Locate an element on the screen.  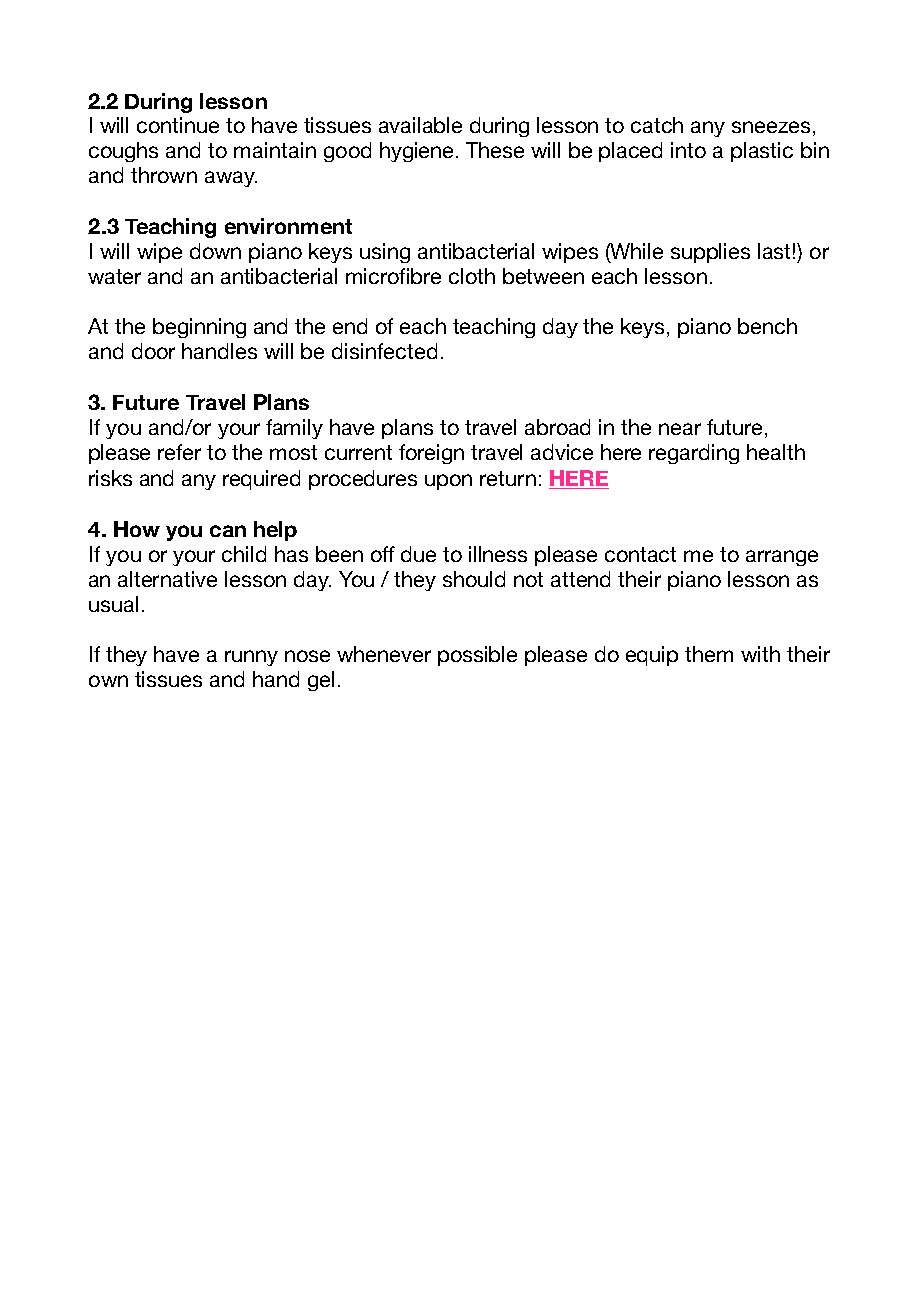
cloth is located at coordinates (472, 276).
